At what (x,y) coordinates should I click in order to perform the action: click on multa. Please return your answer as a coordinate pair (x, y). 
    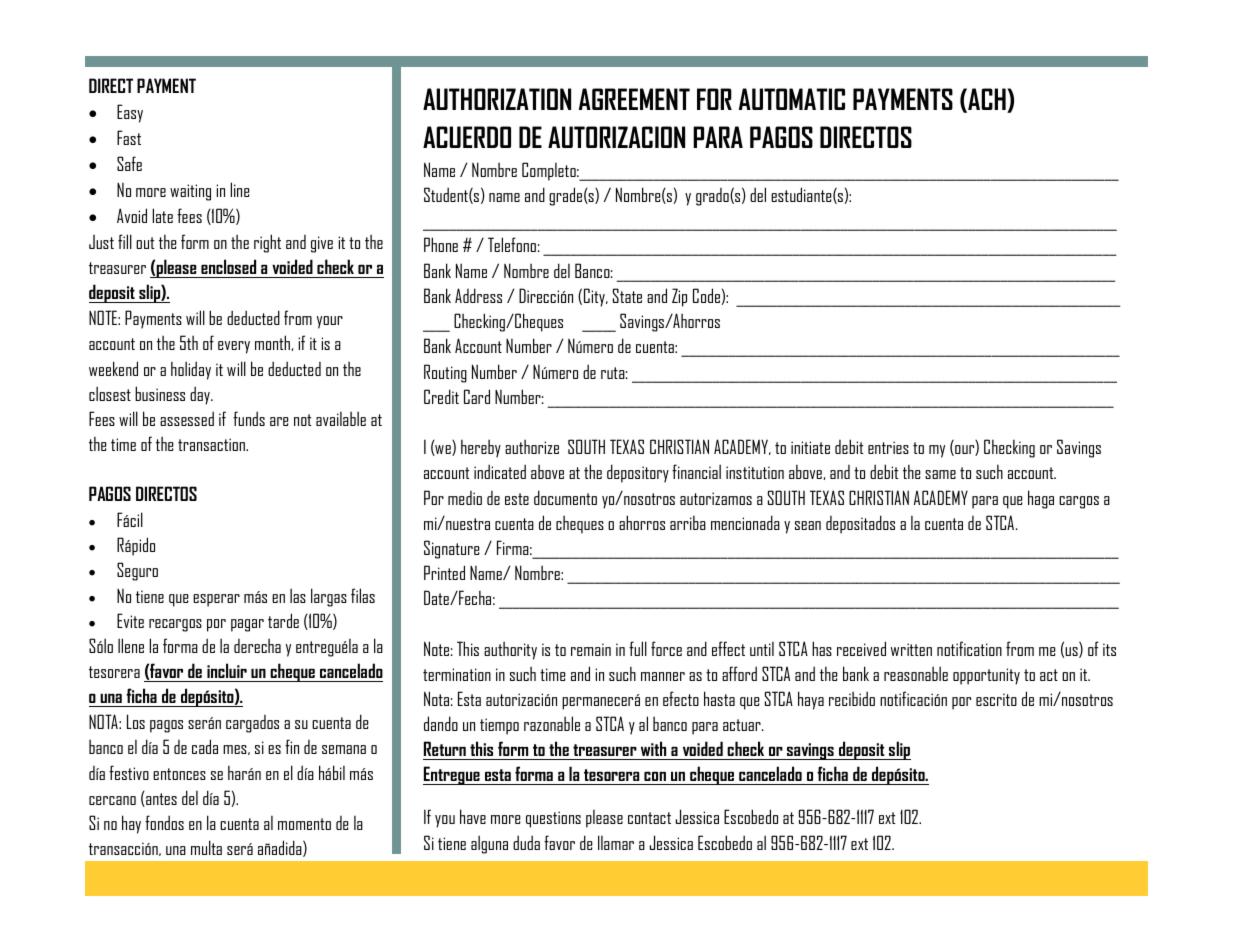
    Looking at the image, I should click on (206, 847).
